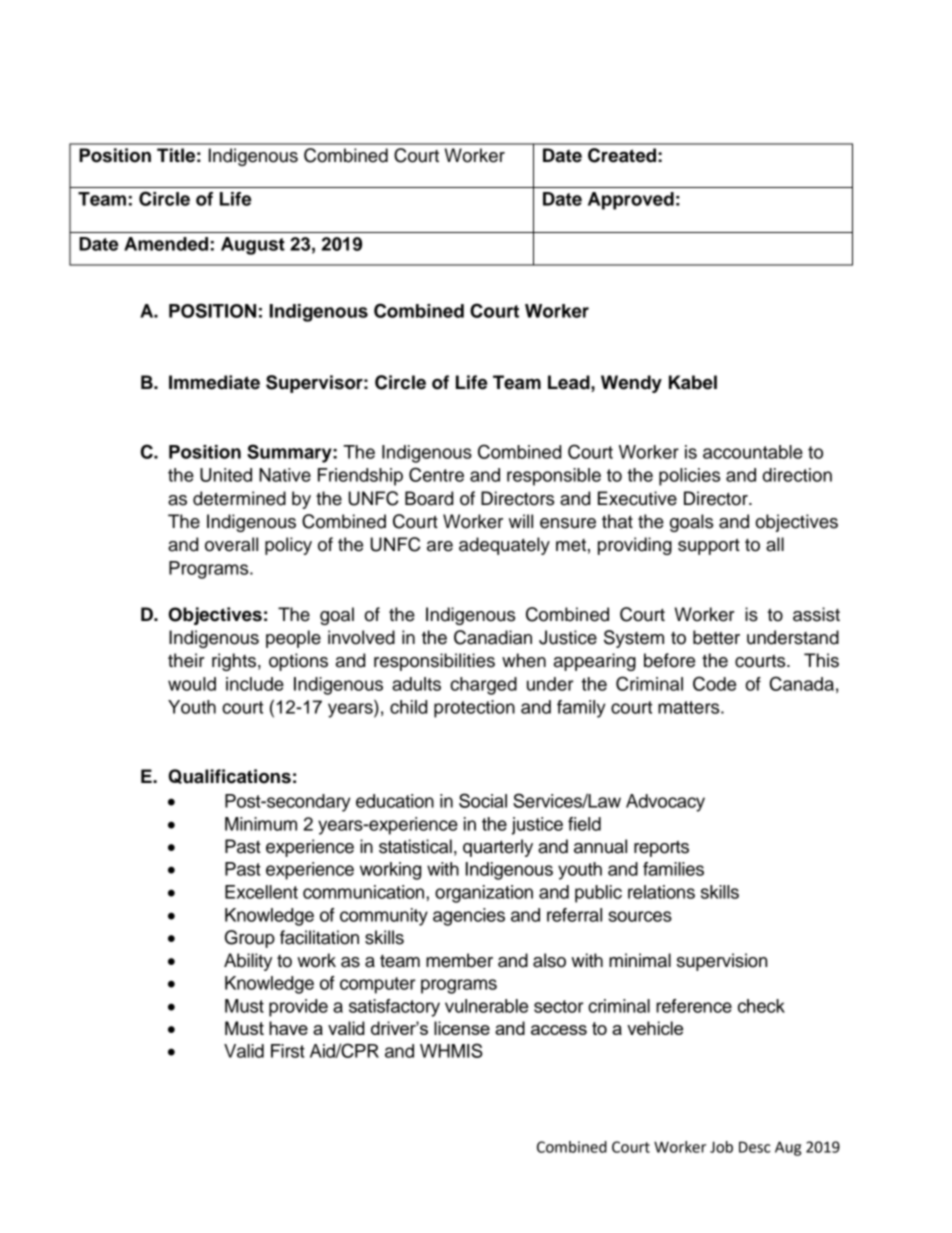  Describe the element at coordinates (253, 246) in the screenshot. I see `August` at that location.
